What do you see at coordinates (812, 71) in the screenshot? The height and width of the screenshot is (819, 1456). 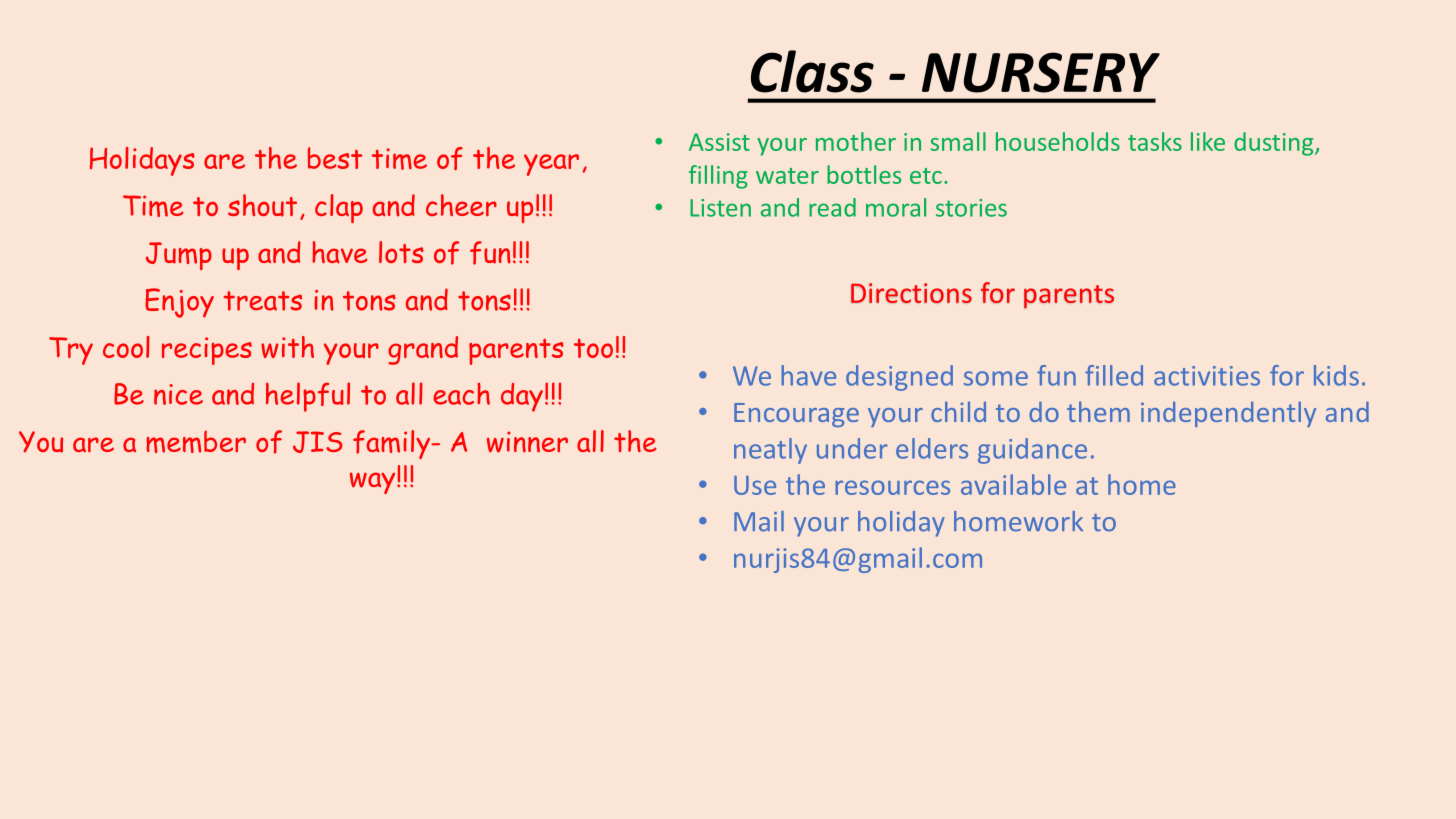 I see `Class` at bounding box center [812, 71].
